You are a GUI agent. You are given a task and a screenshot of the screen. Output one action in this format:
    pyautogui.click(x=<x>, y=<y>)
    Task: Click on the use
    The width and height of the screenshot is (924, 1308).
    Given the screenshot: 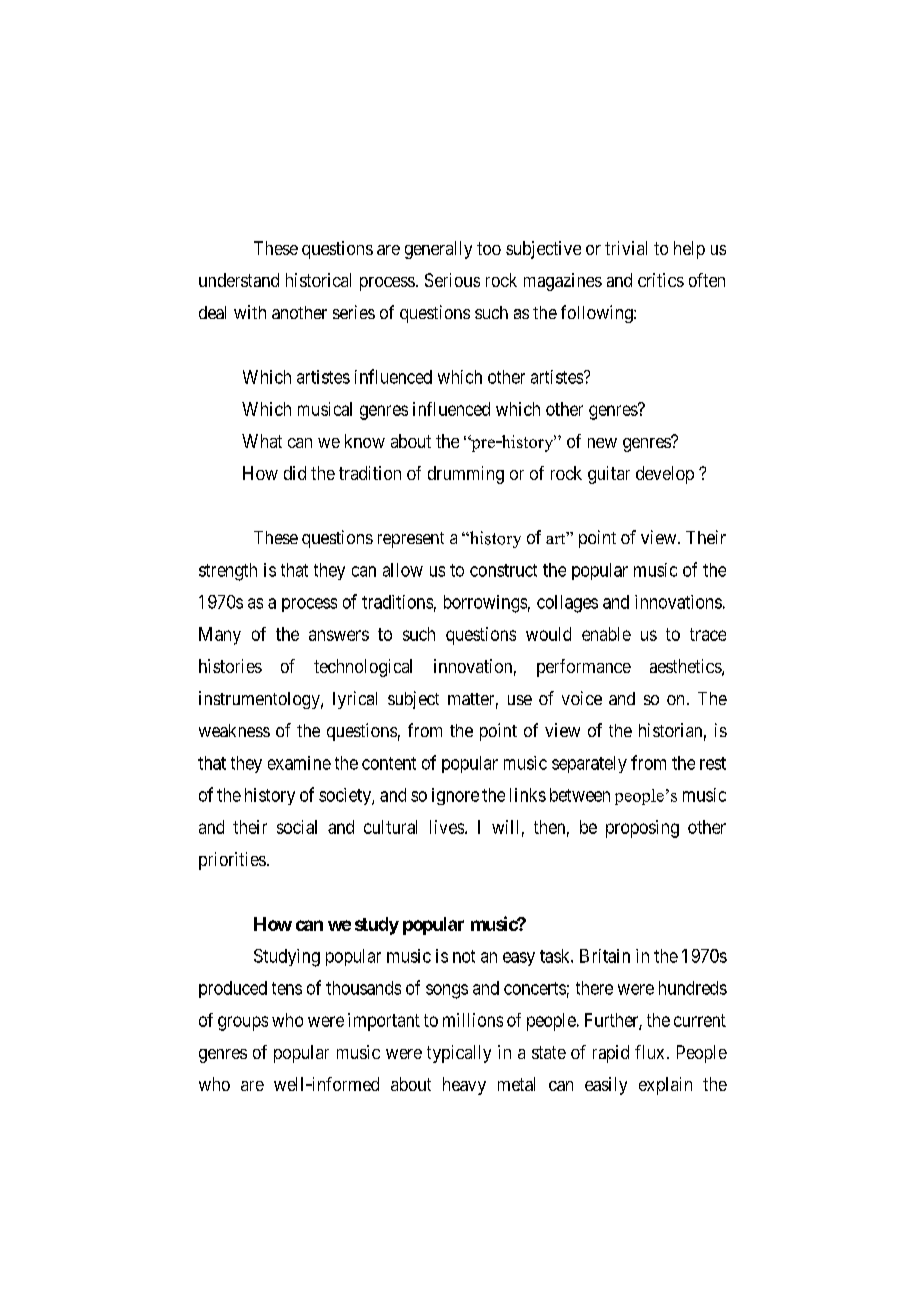 What is the action you would take?
    pyautogui.click(x=520, y=700)
